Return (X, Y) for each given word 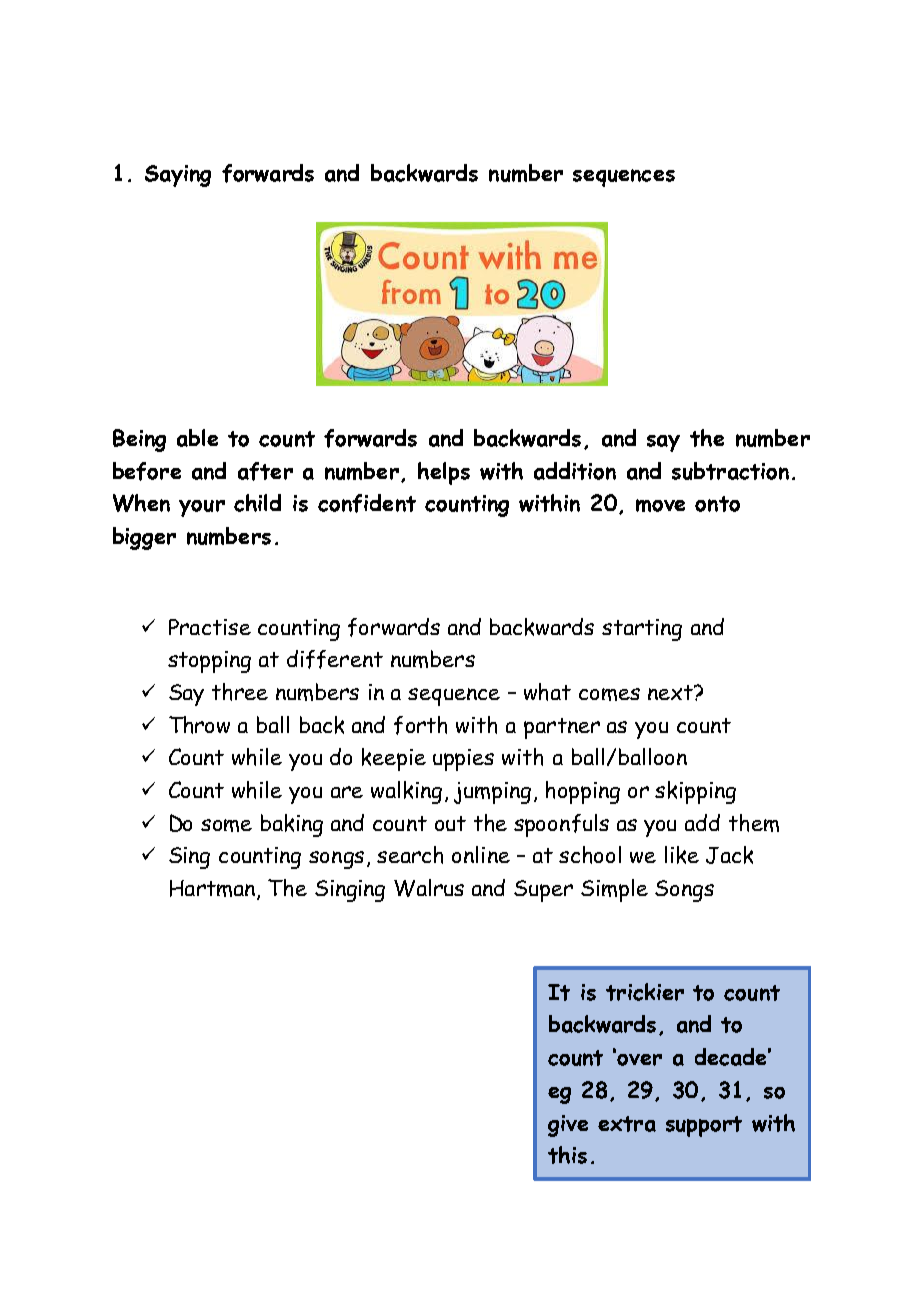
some (226, 825)
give (568, 1126)
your (202, 508)
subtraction (730, 471)
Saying (178, 176)
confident (367, 503)
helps (444, 473)
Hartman (214, 890)
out (450, 823)
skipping (695, 792)
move (660, 505)
